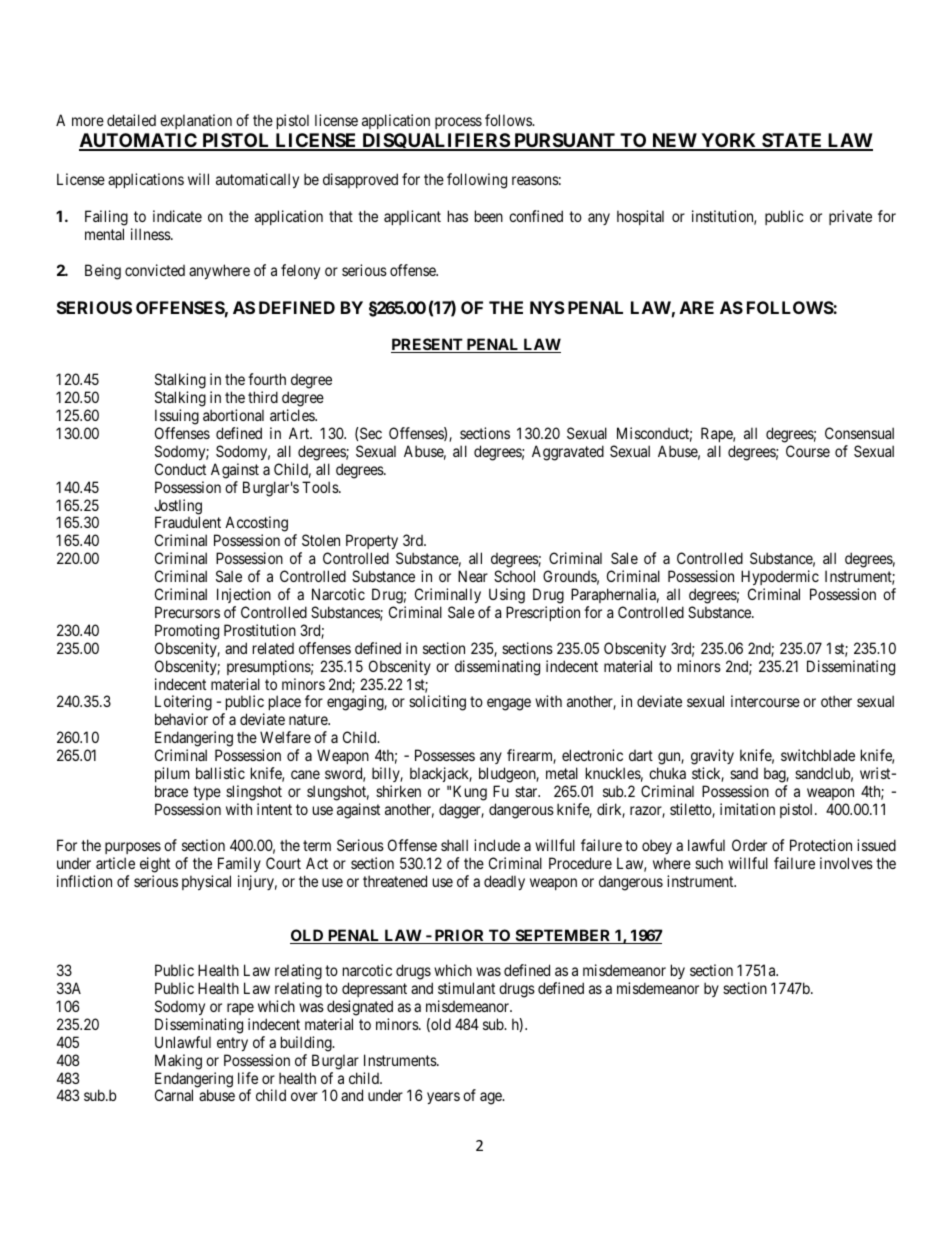 Image resolution: width=952 pixels, height=1233 pixels. What do you see at coordinates (183, 704) in the image?
I see `Loitering` at bounding box center [183, 704].
